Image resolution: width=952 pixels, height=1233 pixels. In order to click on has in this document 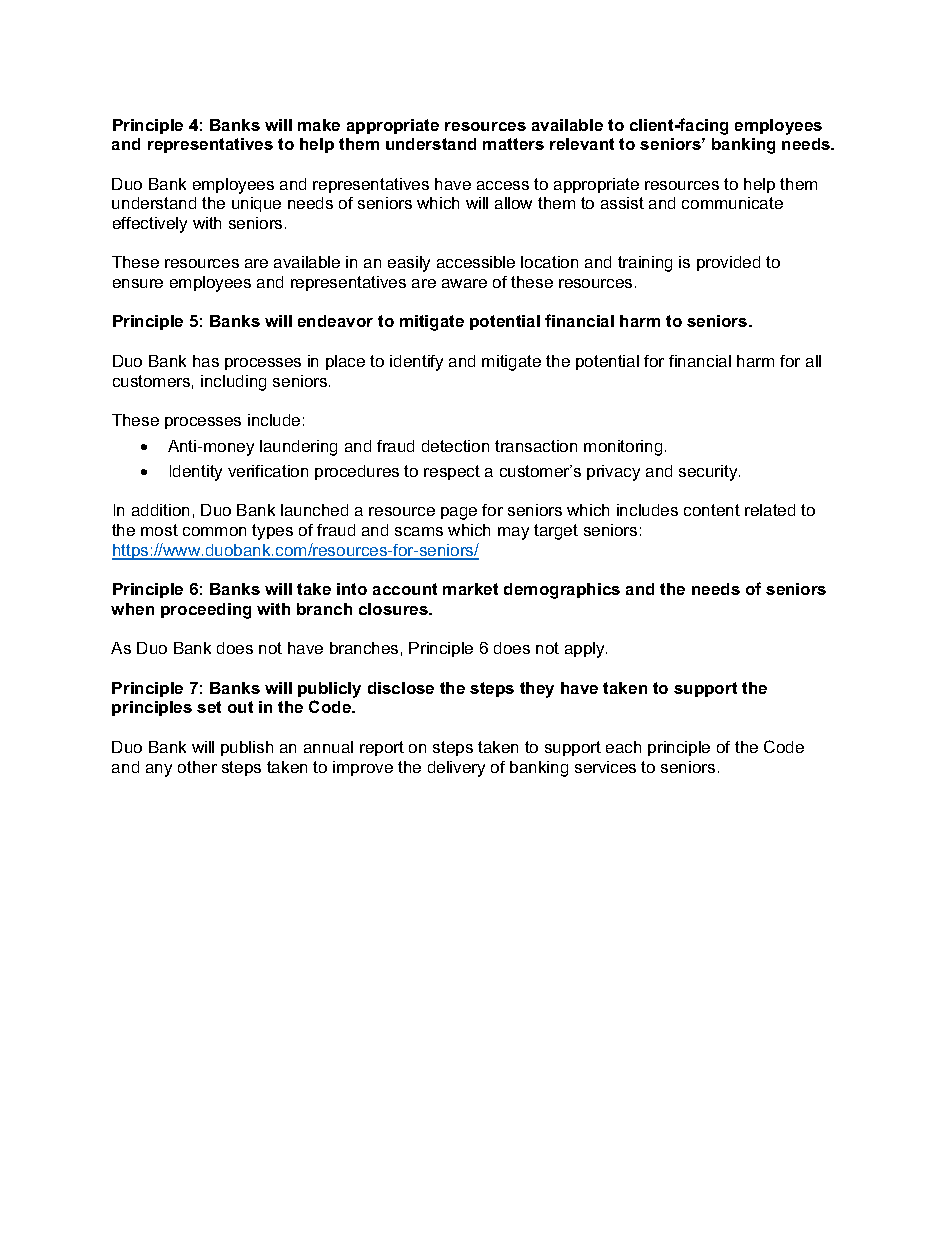, I will do `click(206, 361)`.
